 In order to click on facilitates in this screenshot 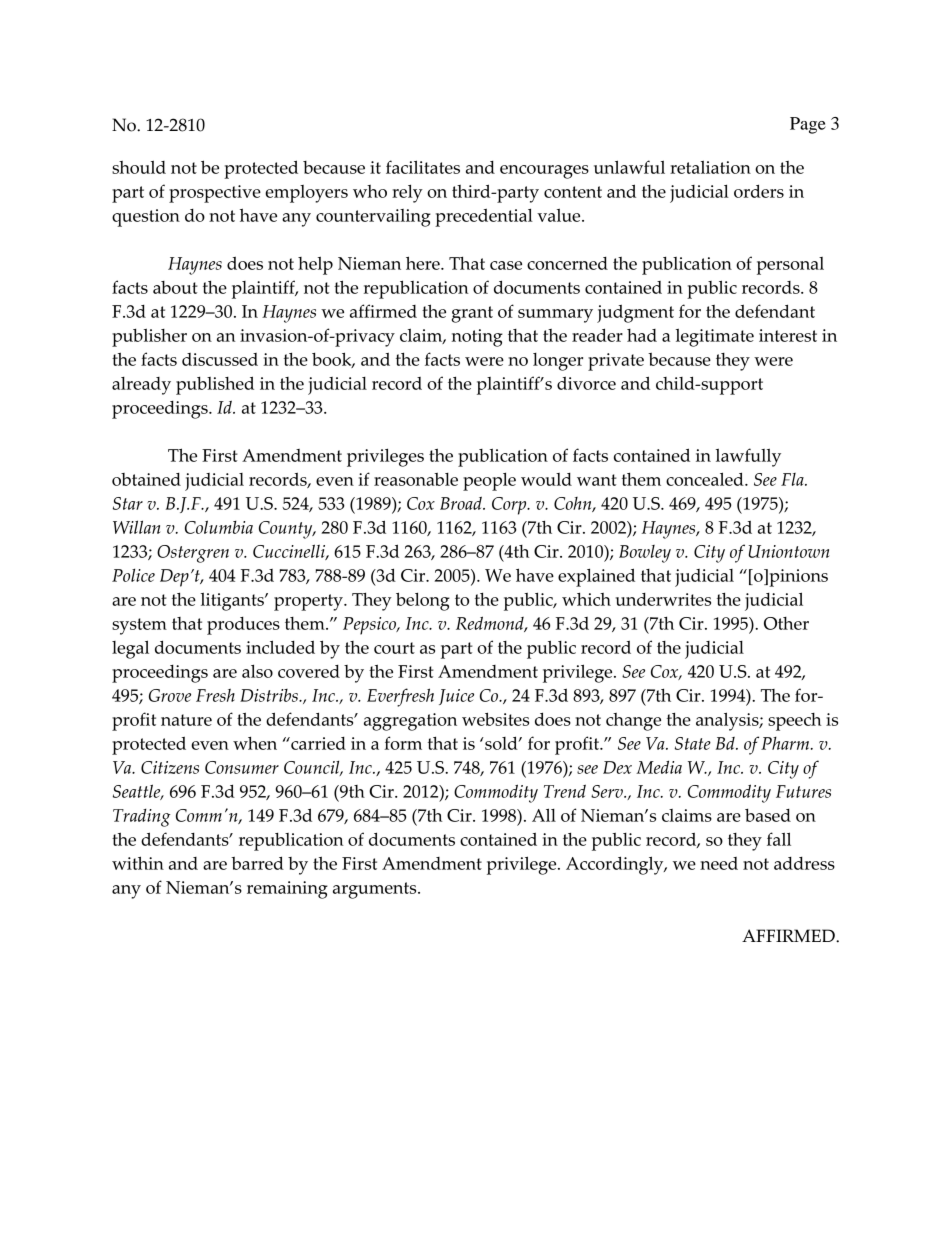, I will do `click(423, 167)`.
